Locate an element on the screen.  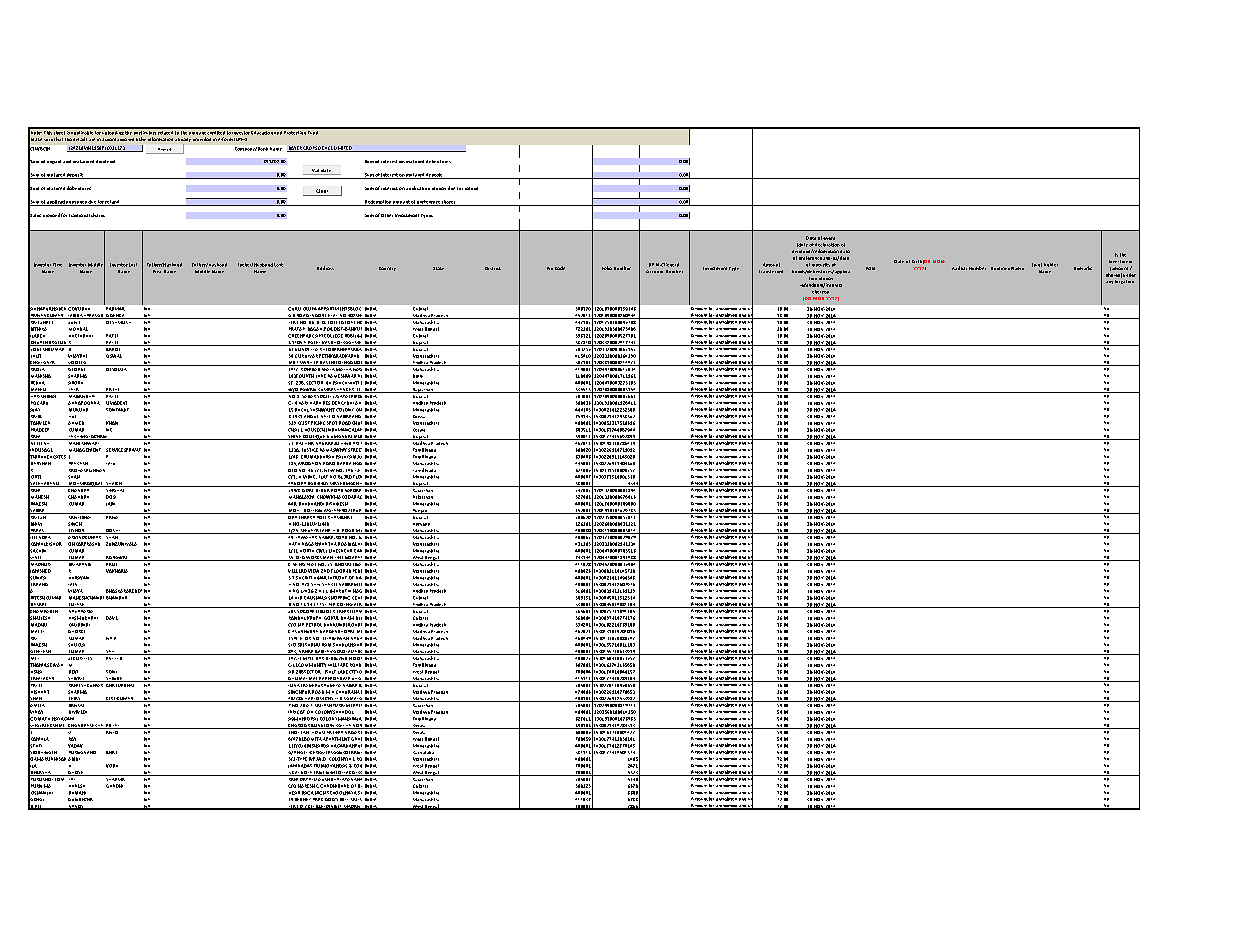
SUNIL is located at coordinates (74, 321).
